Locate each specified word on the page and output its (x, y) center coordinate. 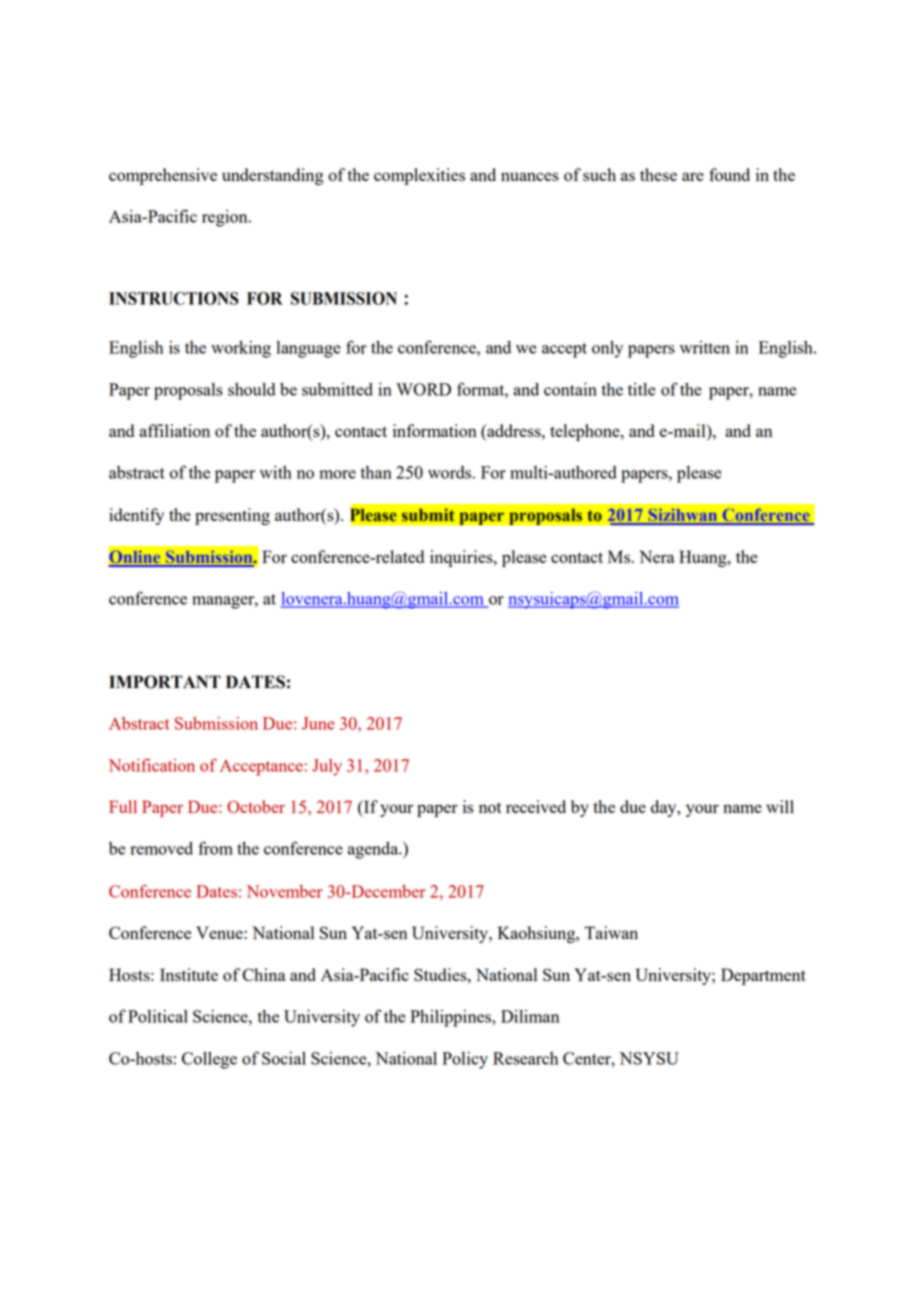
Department (763, 976)
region (226, 218)
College (209, 1060)
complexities (419, 176)
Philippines (451, 1018)
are (693, 176)
